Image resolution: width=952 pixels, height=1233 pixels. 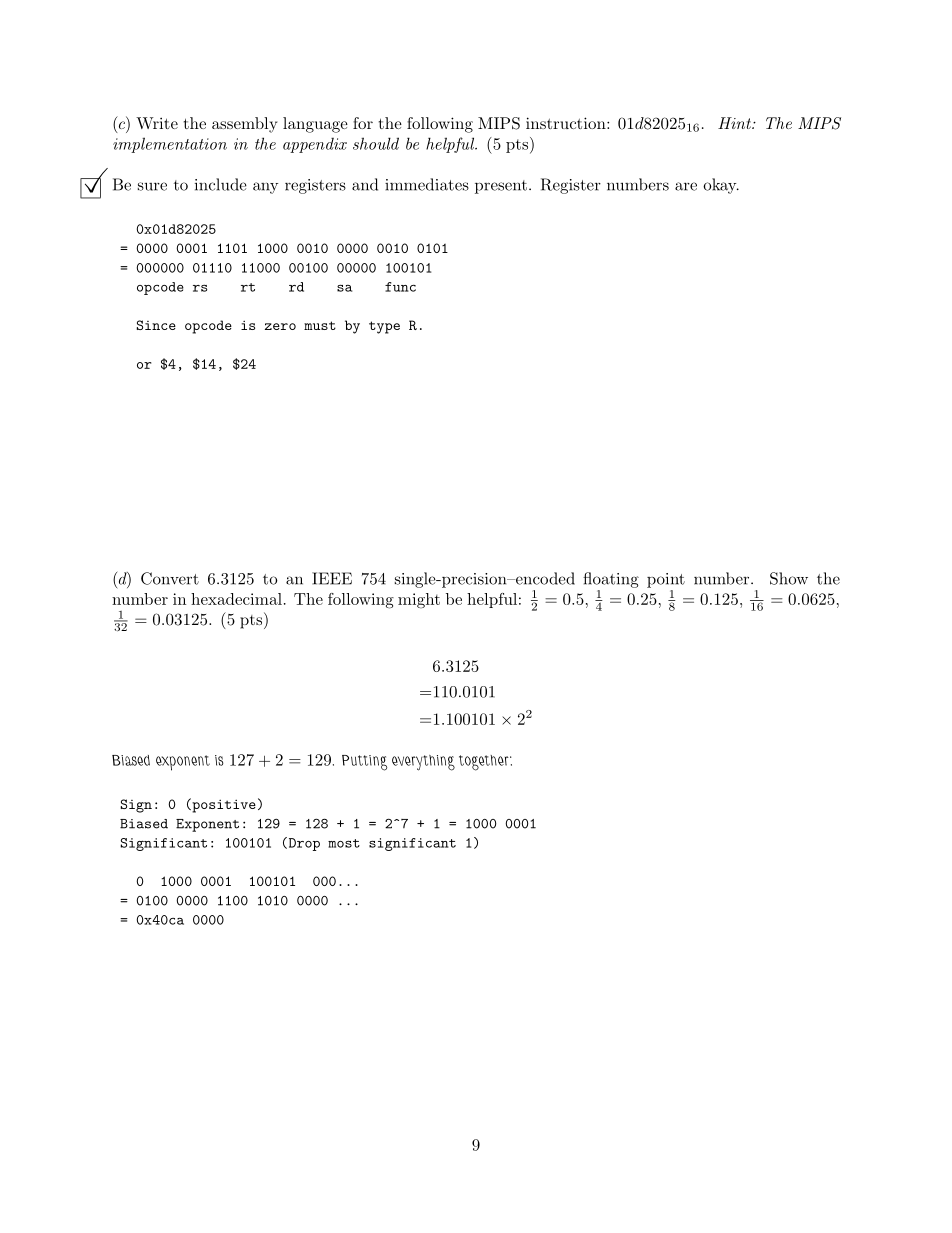 I want to click on okay, so click(x=721, y=186).
